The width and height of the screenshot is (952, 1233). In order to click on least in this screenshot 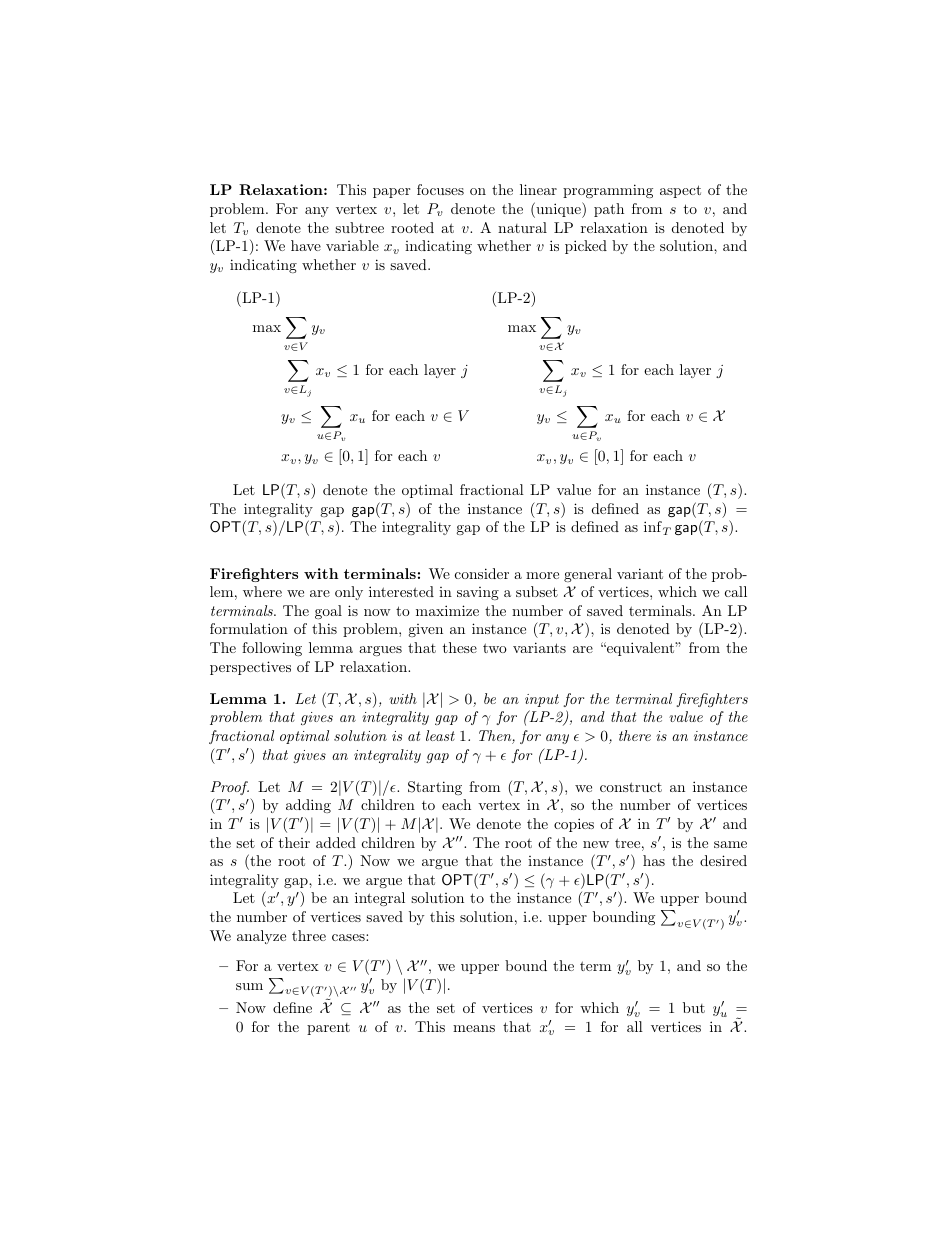, I will do `click(440, 735)`.
